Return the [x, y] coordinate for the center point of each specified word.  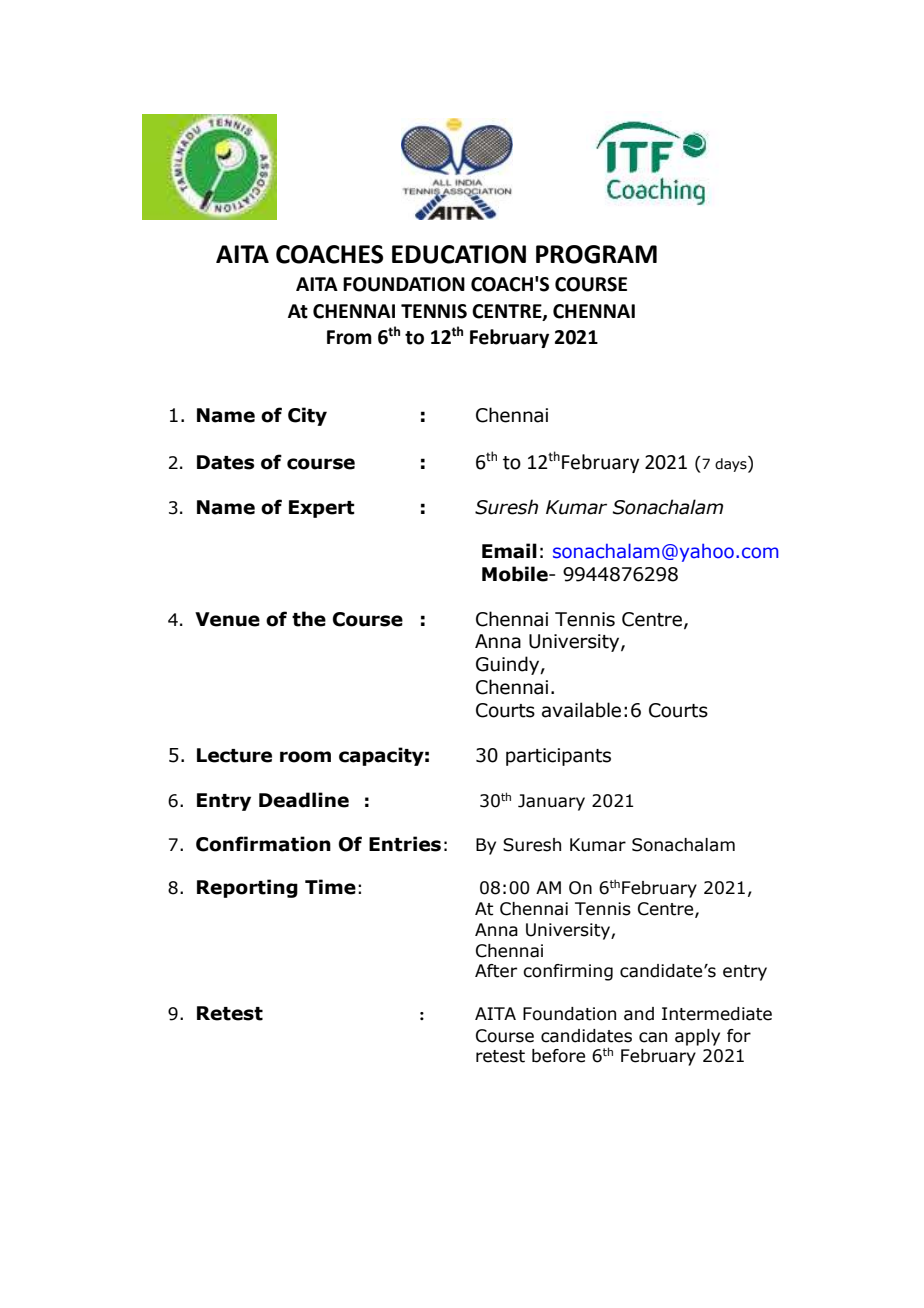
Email [509, 551]
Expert [322, 509]
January [551, 802]
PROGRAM [596, 254]
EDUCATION [459, 254]
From [349, 337]
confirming [568, 972]
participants [558, 757]
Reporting [247, 888]
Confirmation [263, 844]
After [496, 971]
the [309, 619]
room [305, 757]
